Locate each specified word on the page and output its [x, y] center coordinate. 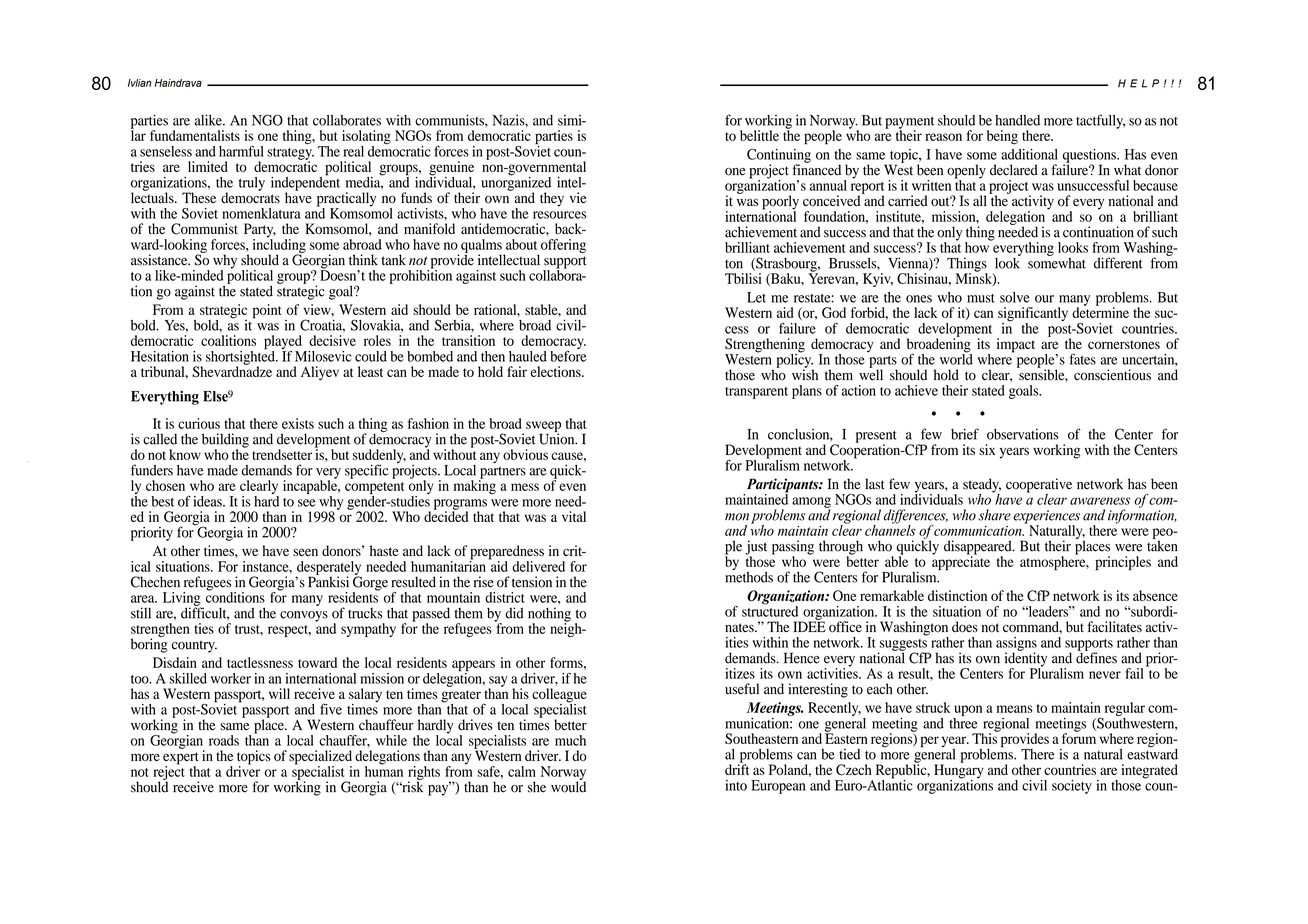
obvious [525, 454]
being [1002, 137]
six [987, 449]
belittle [759, 135]
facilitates [1114, 627]
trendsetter [282, 454]
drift [737, 768]
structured [770, 610]
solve [1015, 297]
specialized [320, 758]
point [267, 311]
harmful [241, 151]
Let [756, 297]
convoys [304, 616]
